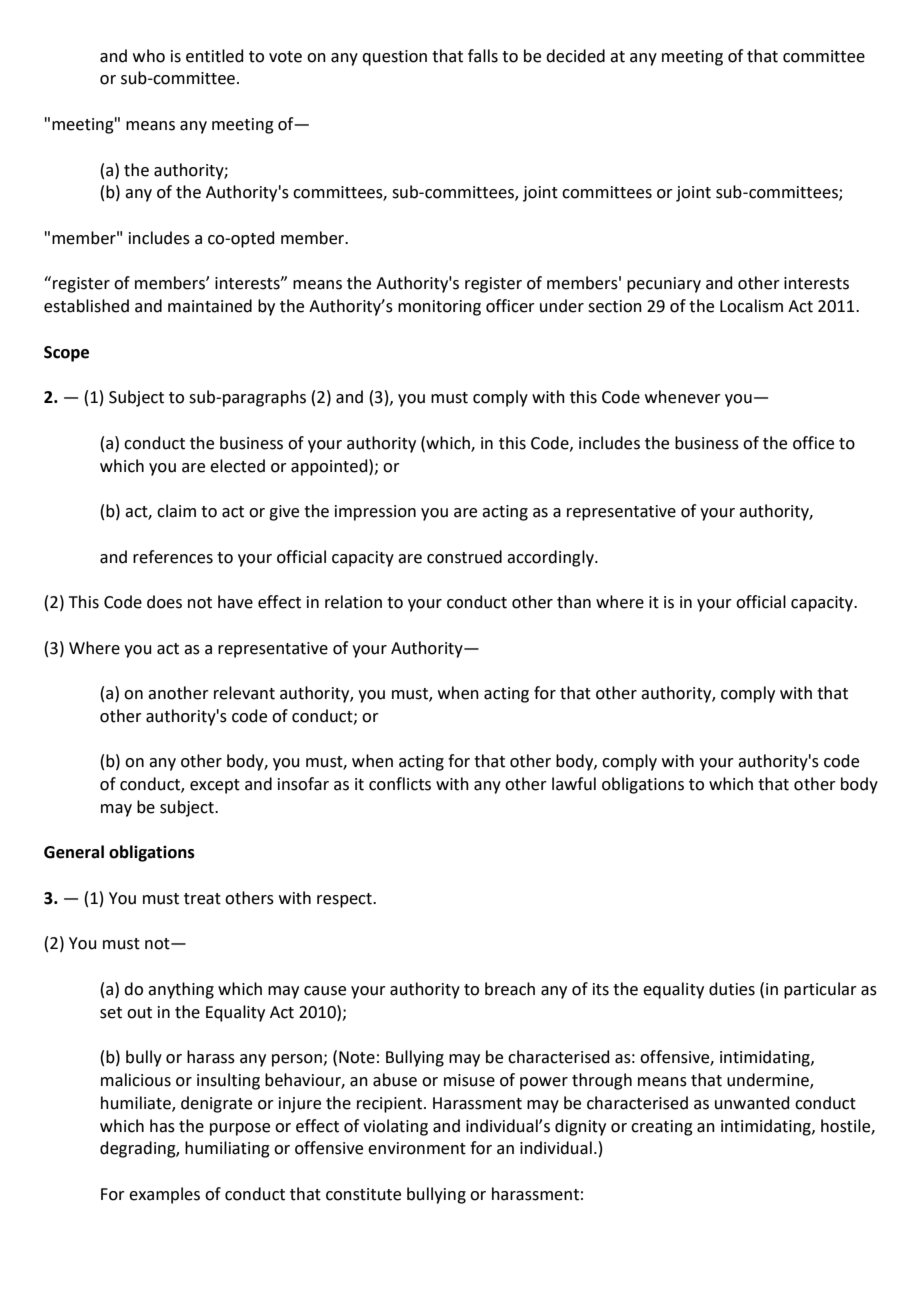 This page has height=1308, width=924. What do you see at coordinates (464, 557) in the page?
I see `construed` at bounding box center [464, 557].
